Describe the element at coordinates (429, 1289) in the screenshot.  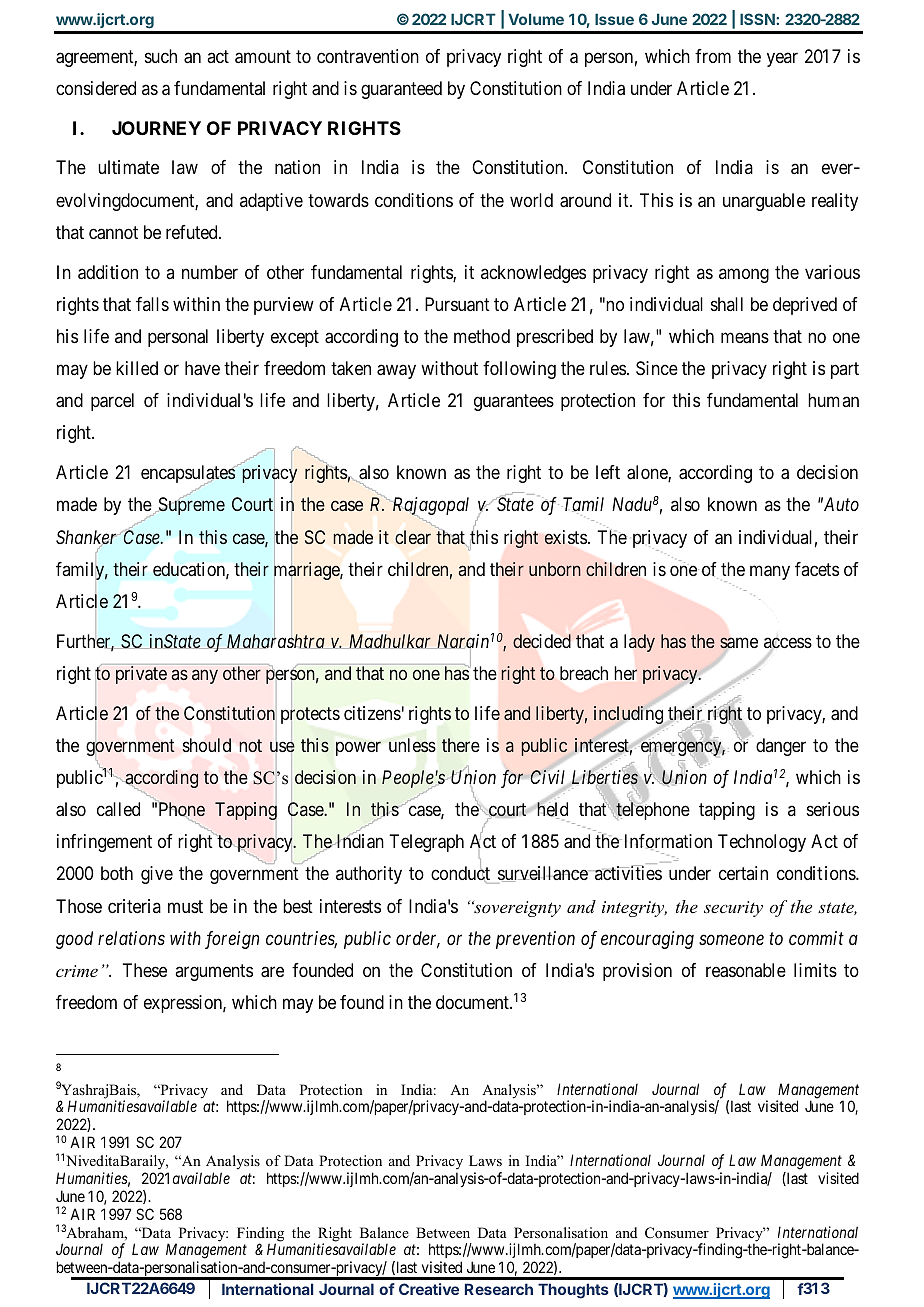
I see `Creative` at that location.
